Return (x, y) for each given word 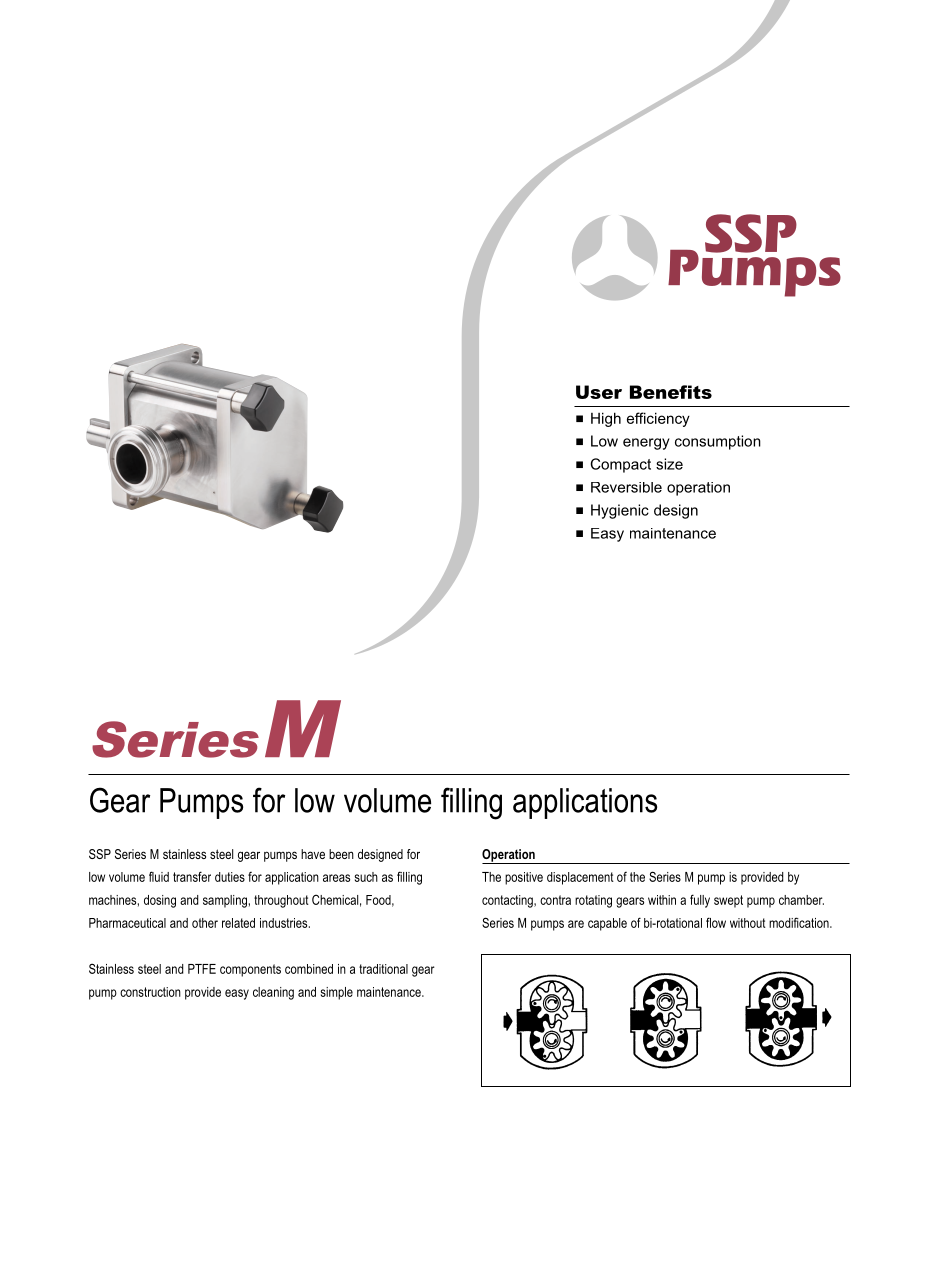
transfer (192, 876)
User (599, 392)
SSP (100, 854)
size (669, 464)
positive (524, 878)
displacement (580, 878)
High (606, 419)
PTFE (202, 969)
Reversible (626, 487)
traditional (383, 969)
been (341, 854)
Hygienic (620, 511)
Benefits (671, 392)
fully (700, 901)
